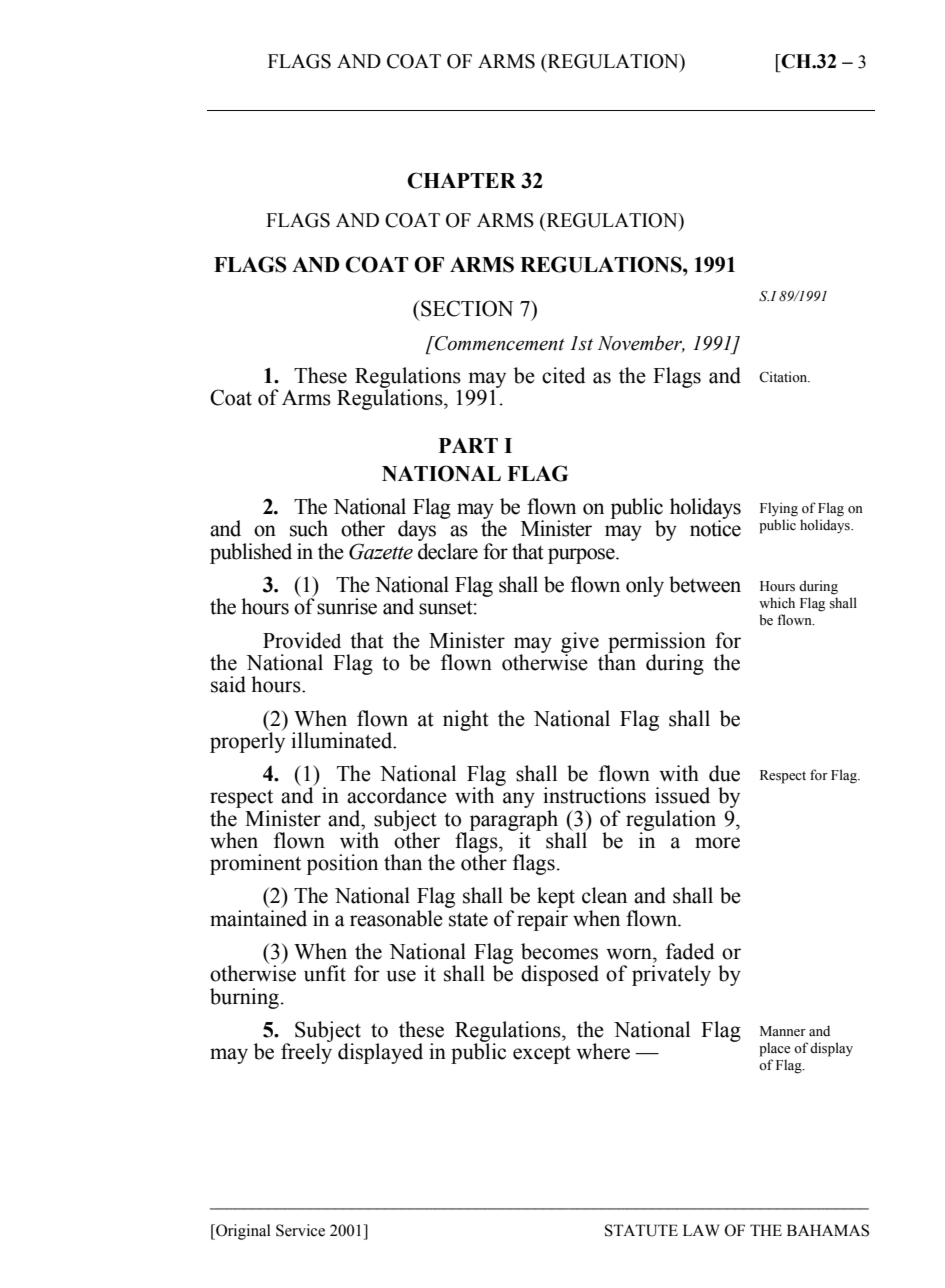 This image has width=945, height=1288. Describe the element at coordinates (325, 973) in the image. I see `unfit` at that location.
